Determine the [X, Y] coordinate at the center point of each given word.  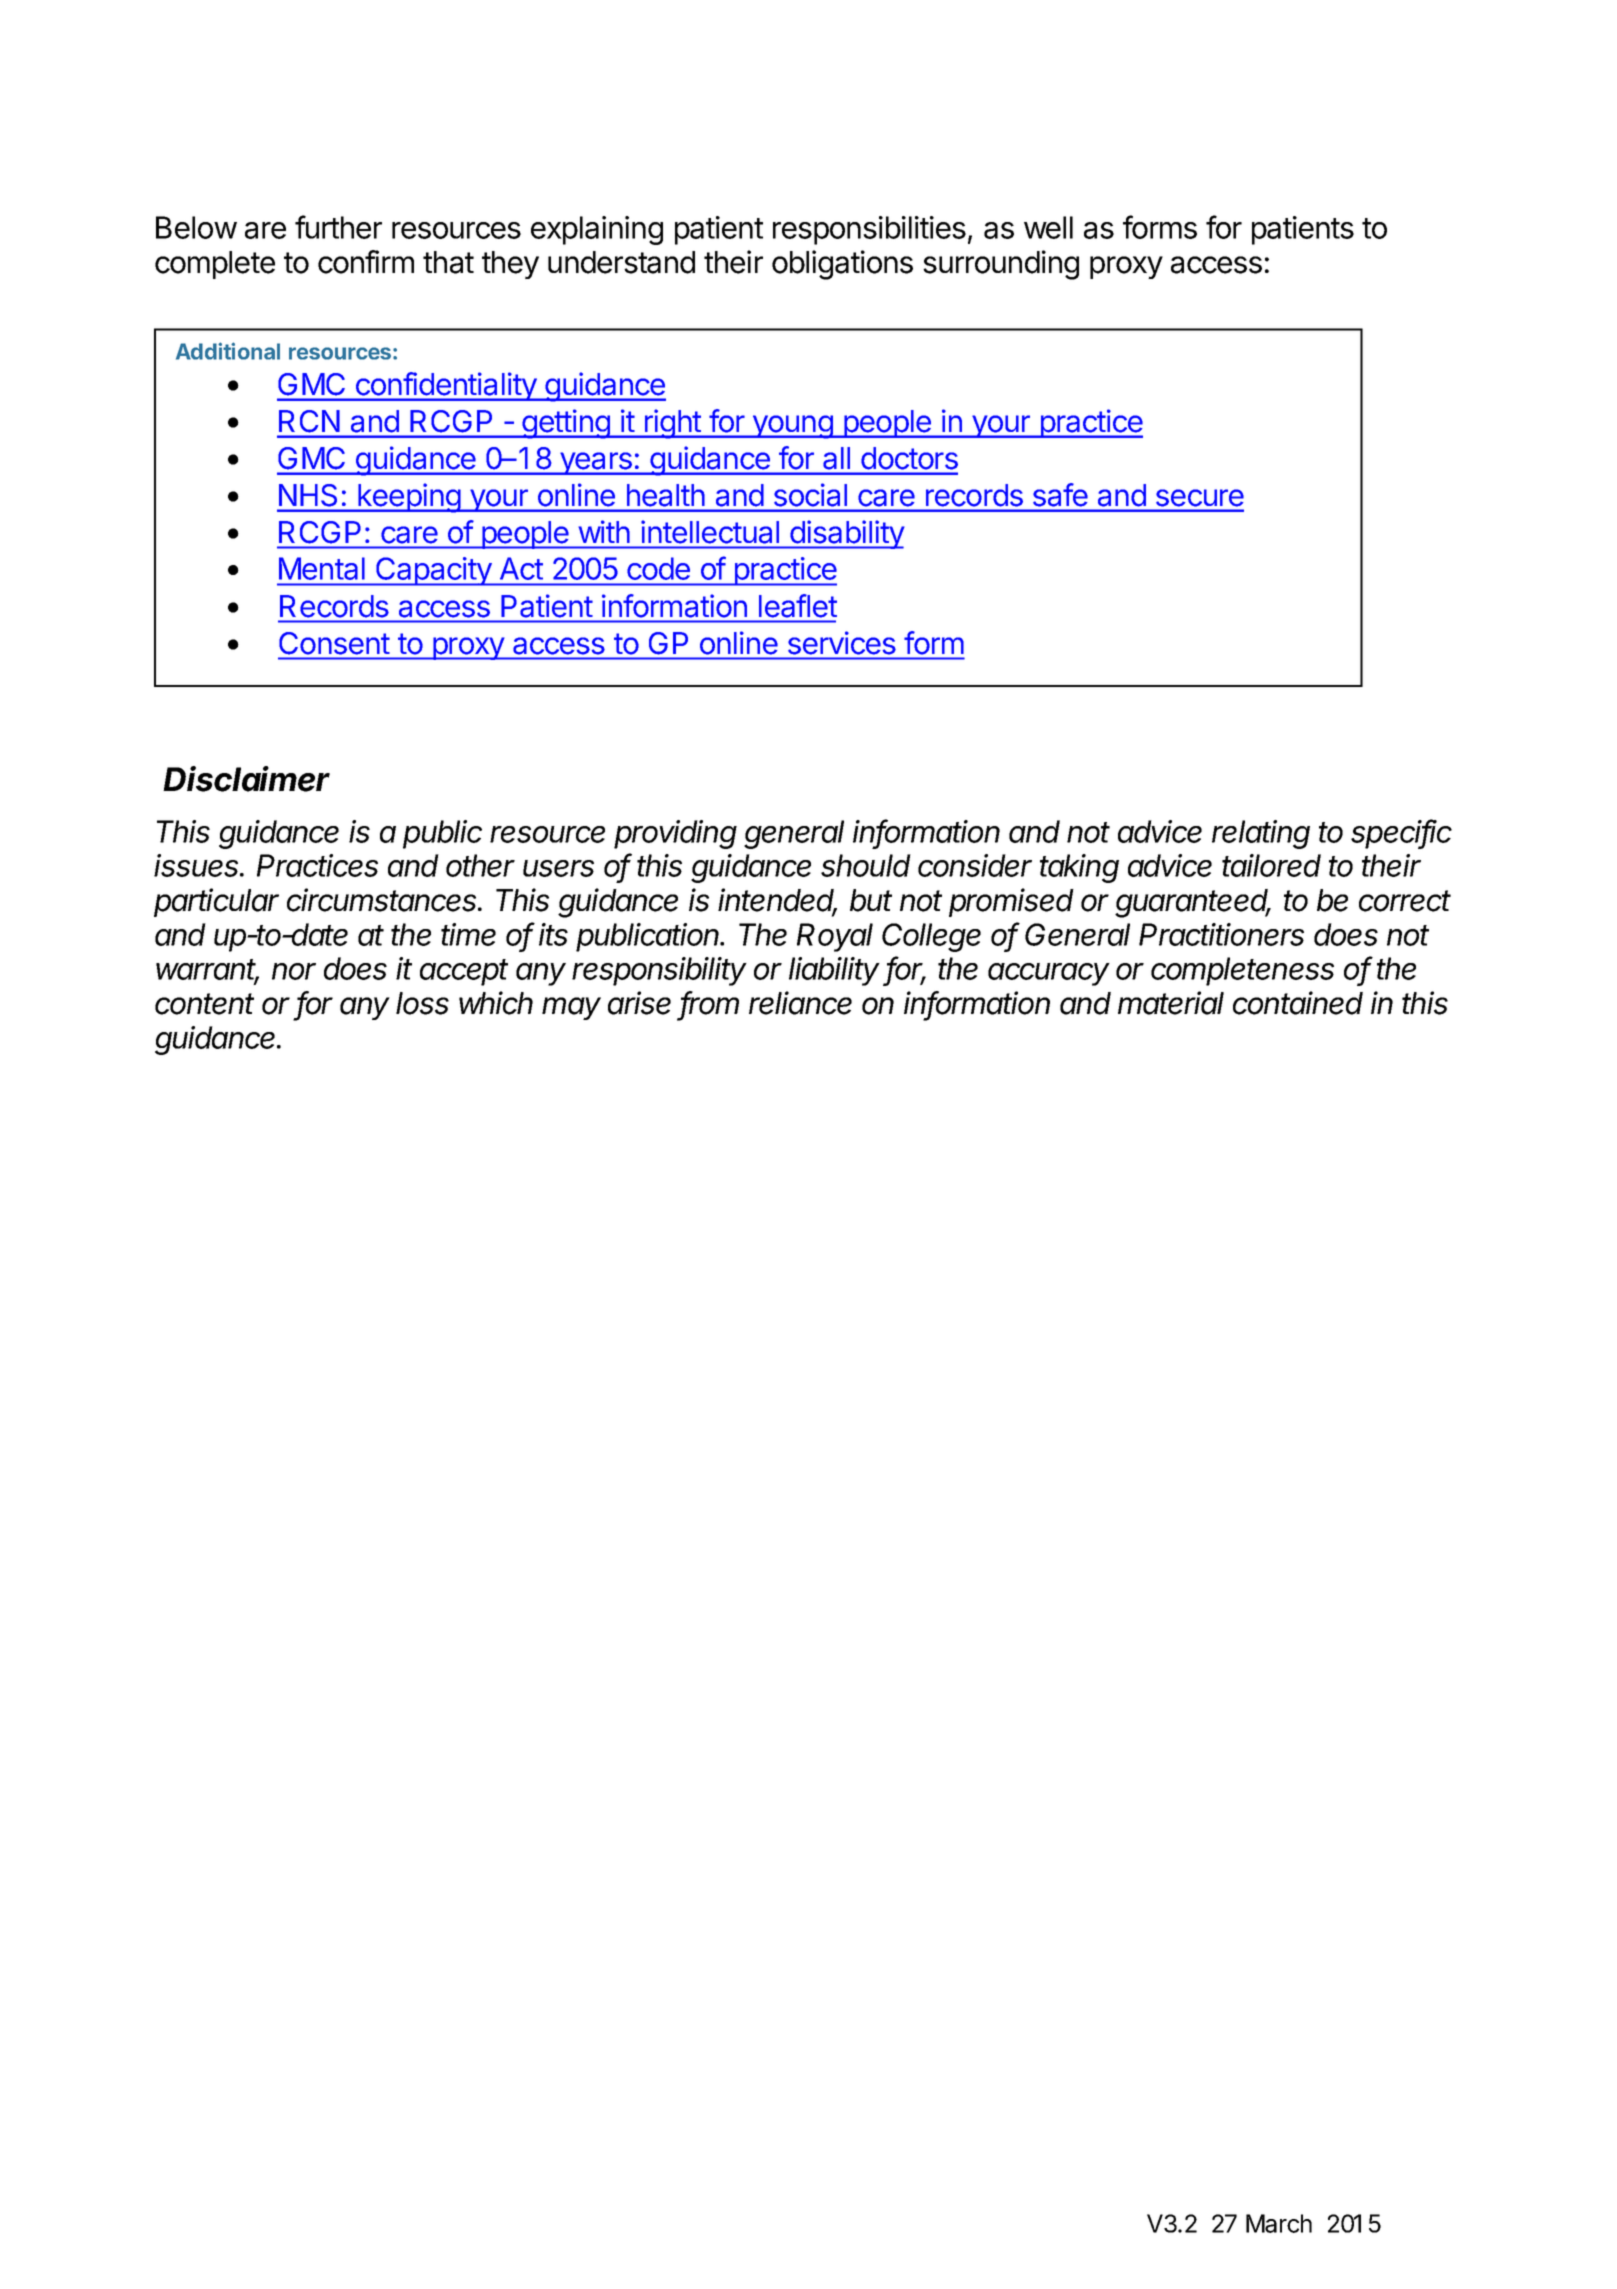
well [1048, 227]
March [1279, 2223]
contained [1298, 1003]
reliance [800, 1003]
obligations [842, 265]
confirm [366, 262]
